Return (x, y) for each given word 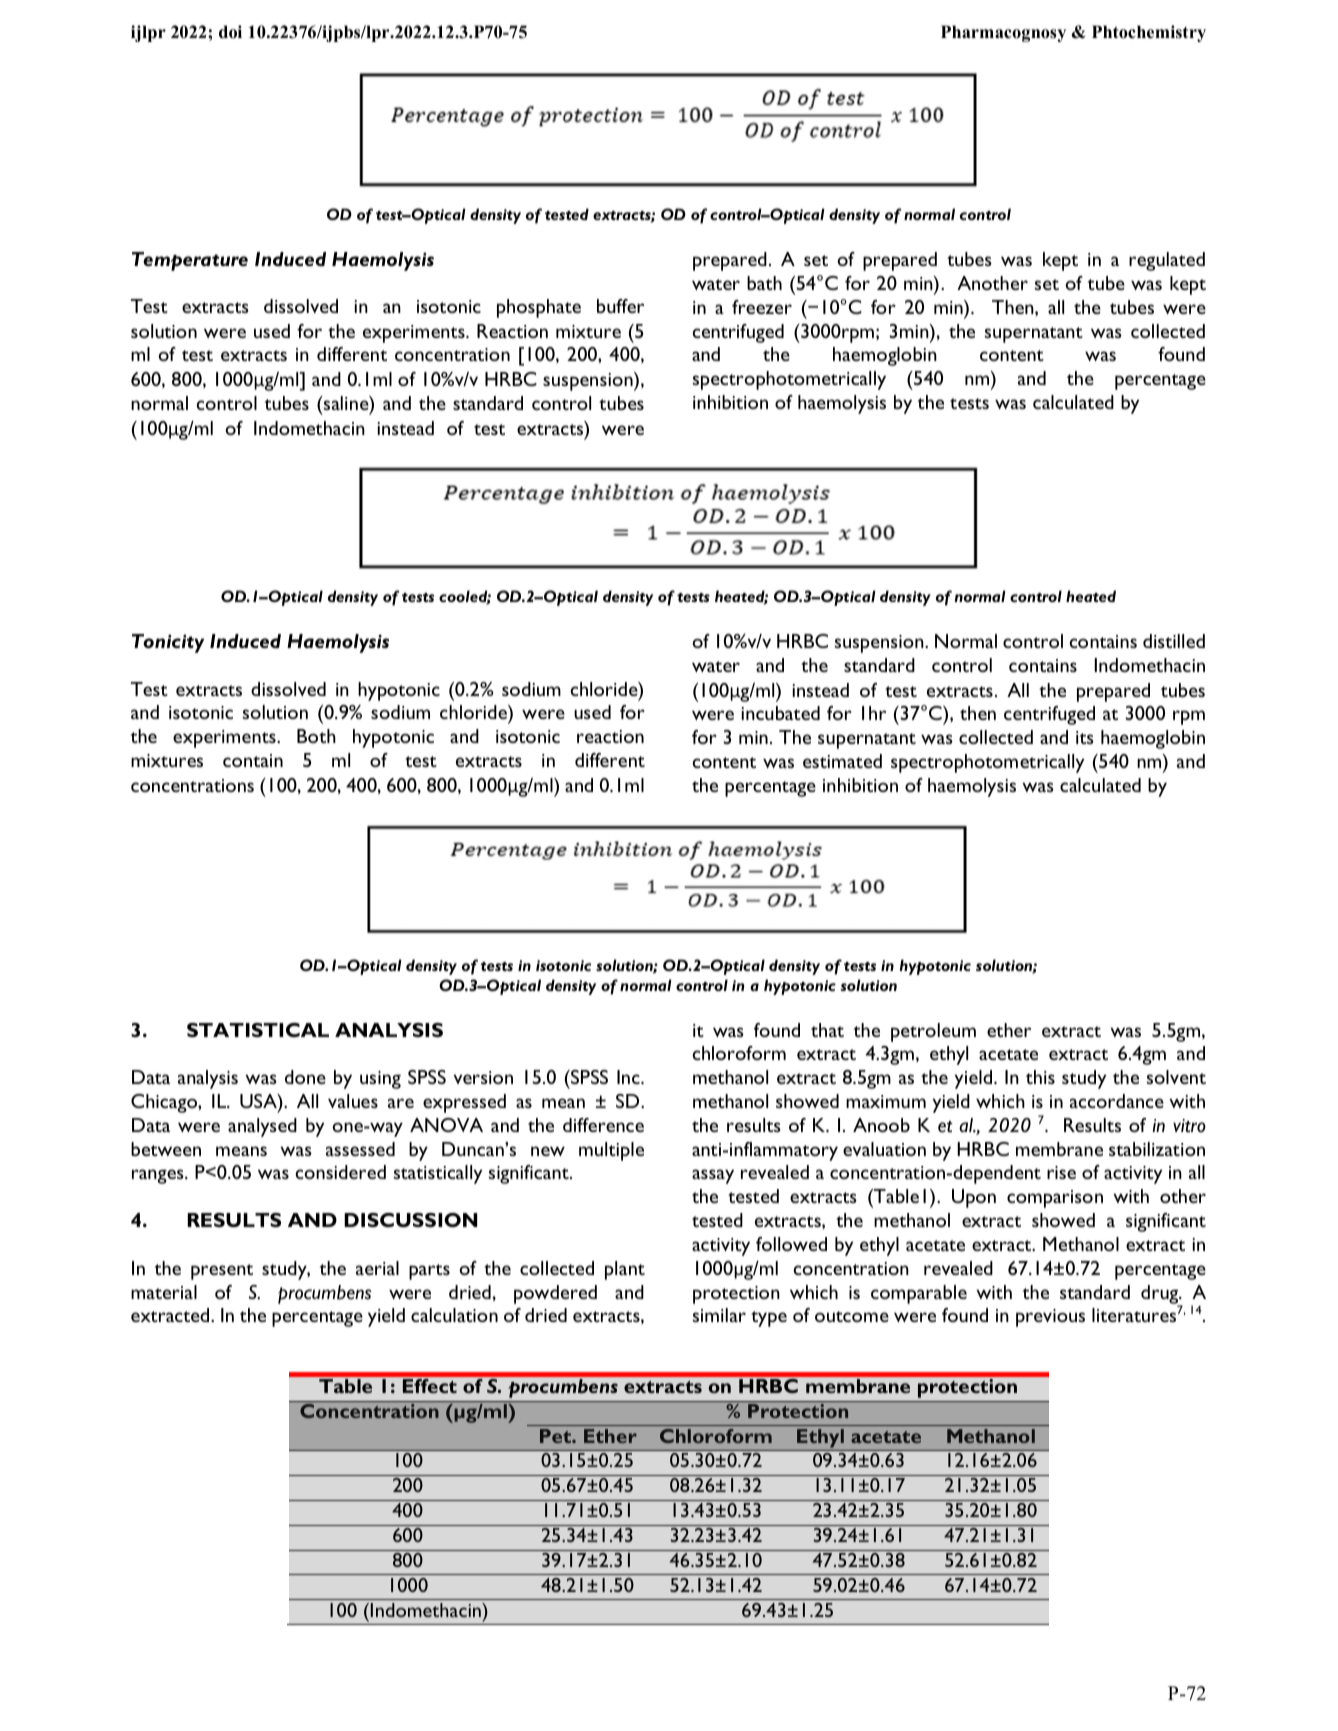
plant (625, 1270)
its (1085, 737)
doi (230, 32)
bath (764, 283)
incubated (781, 713)
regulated (1167, 261)
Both (316, 736)
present (222, 1272)
